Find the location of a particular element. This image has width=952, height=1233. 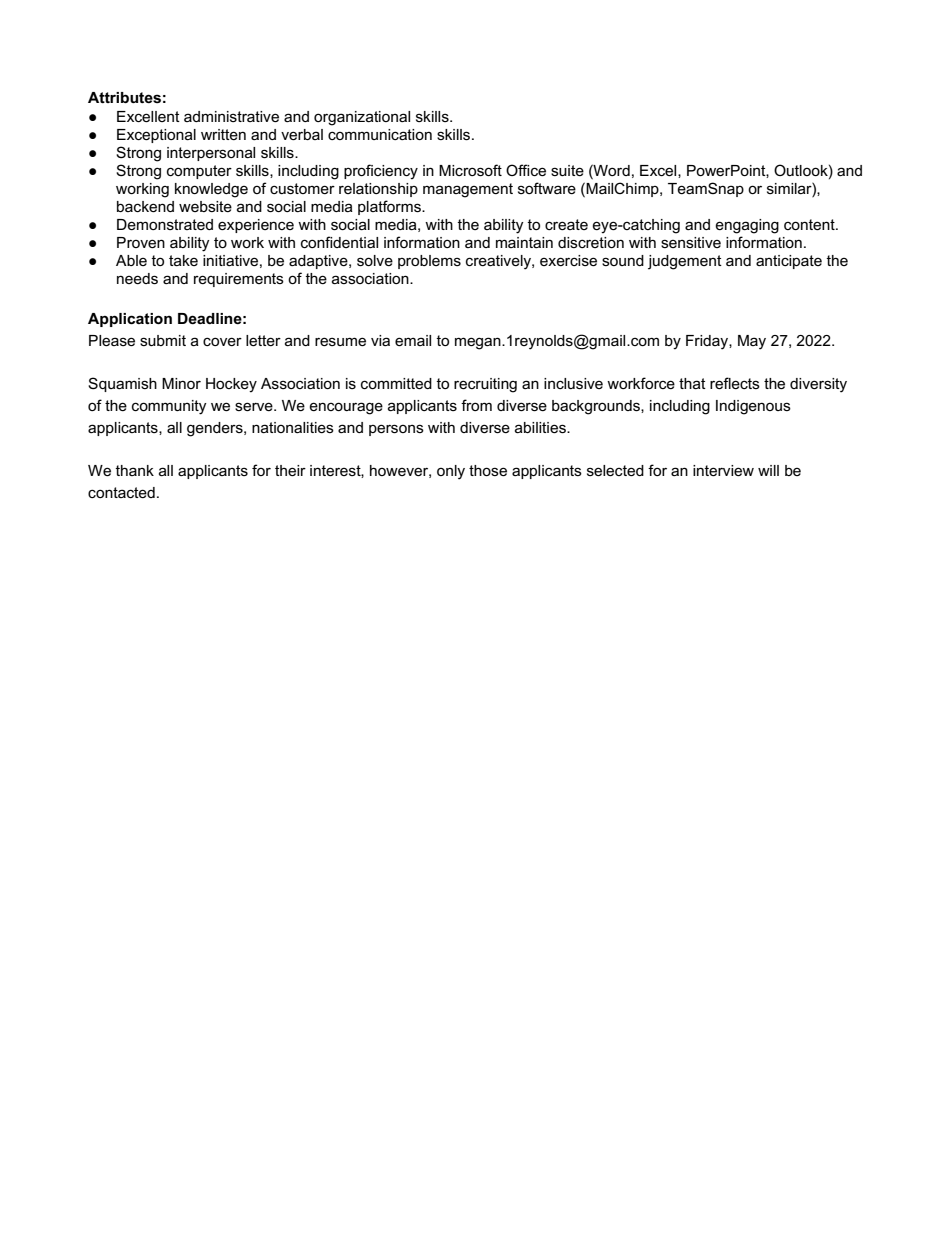

recruiting is located at coordinates (485, 385).
